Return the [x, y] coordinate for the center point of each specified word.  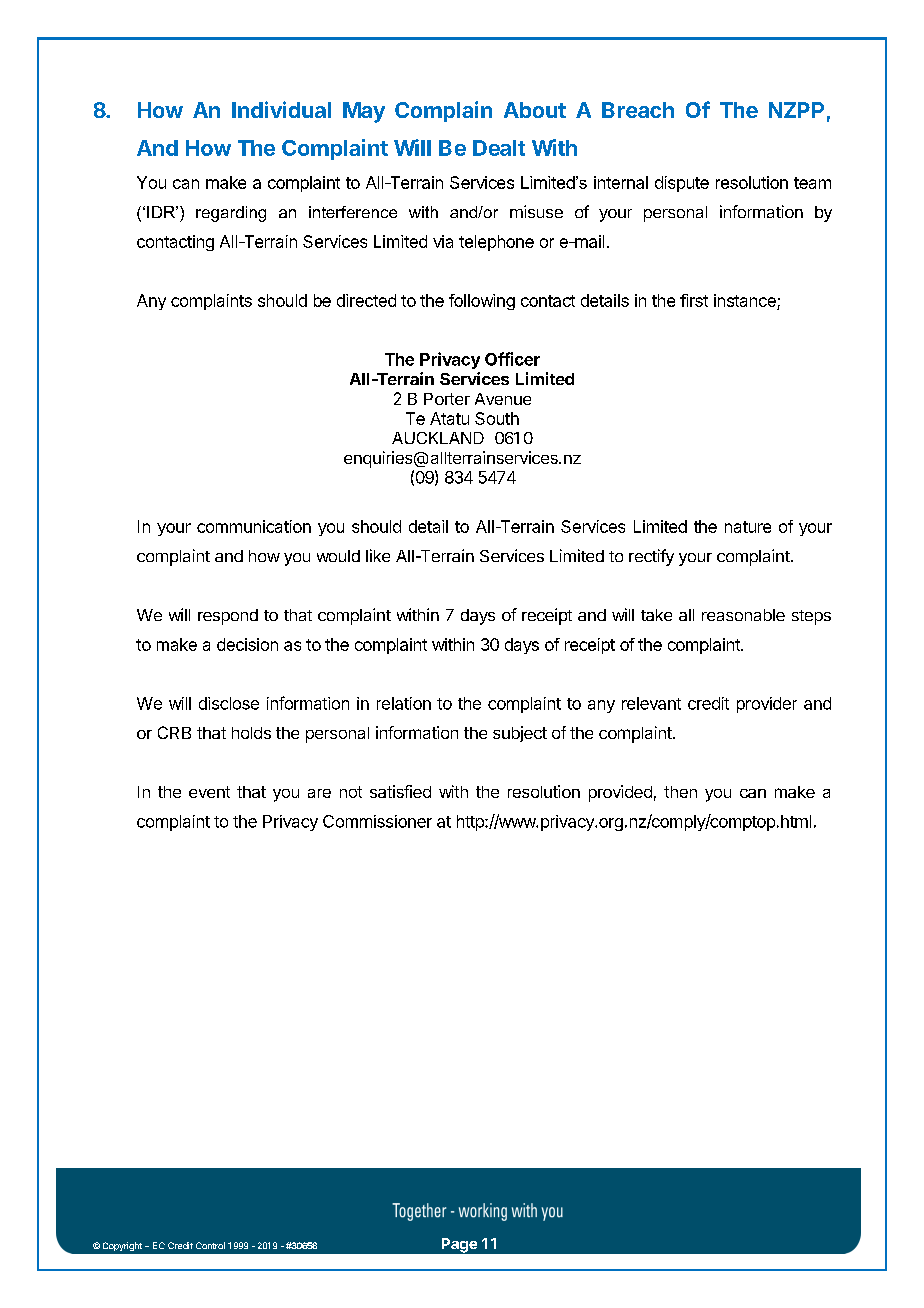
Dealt [499, 148]
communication [254, 526]
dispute [682, 184]
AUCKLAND [438, 438]
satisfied [400, 791]
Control [210, 1245]
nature [748, 527]
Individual [281, 109]
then [680, 792]
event [209, 792]
